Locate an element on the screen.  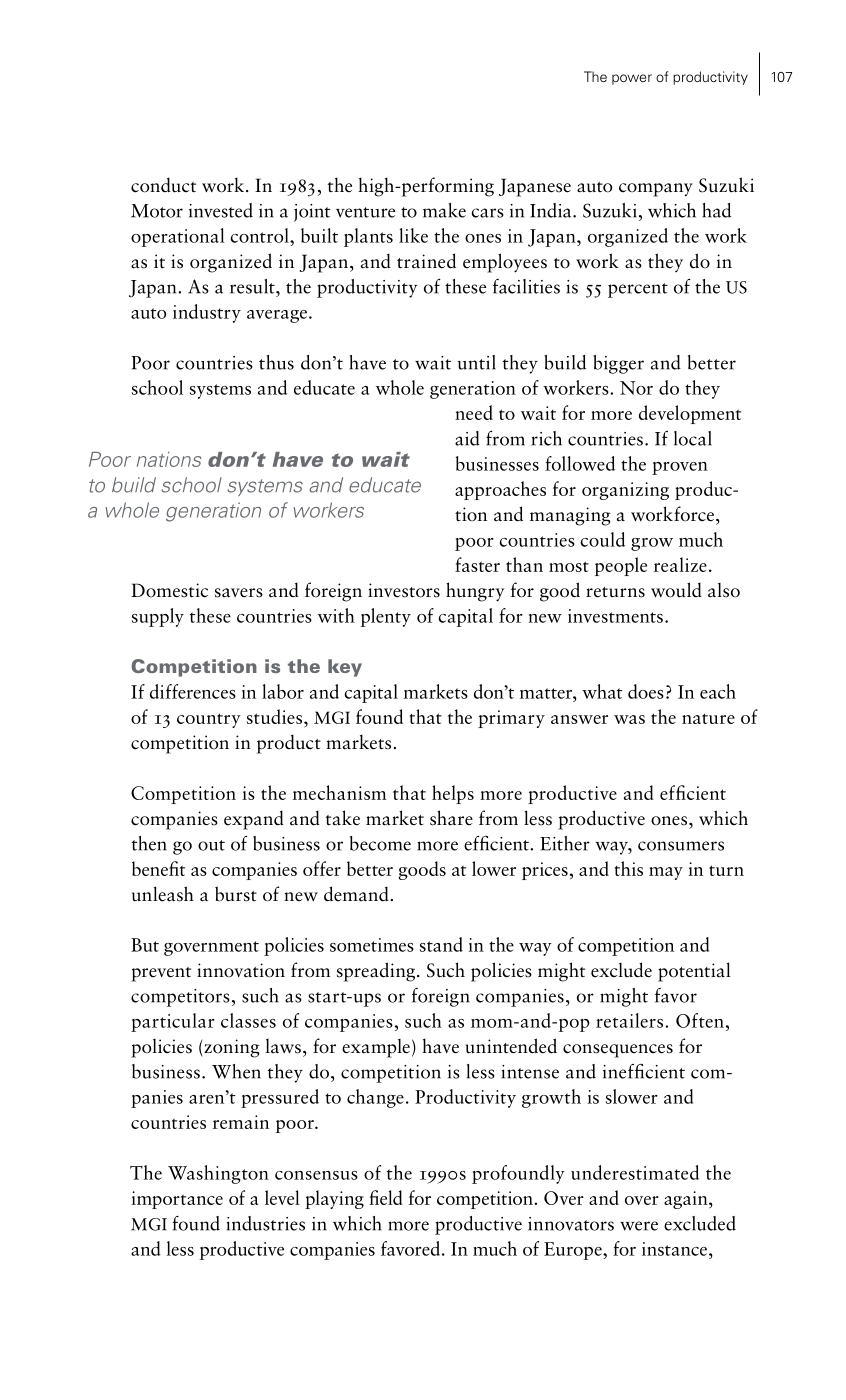
Nor is located at coordinates (636, 388).
